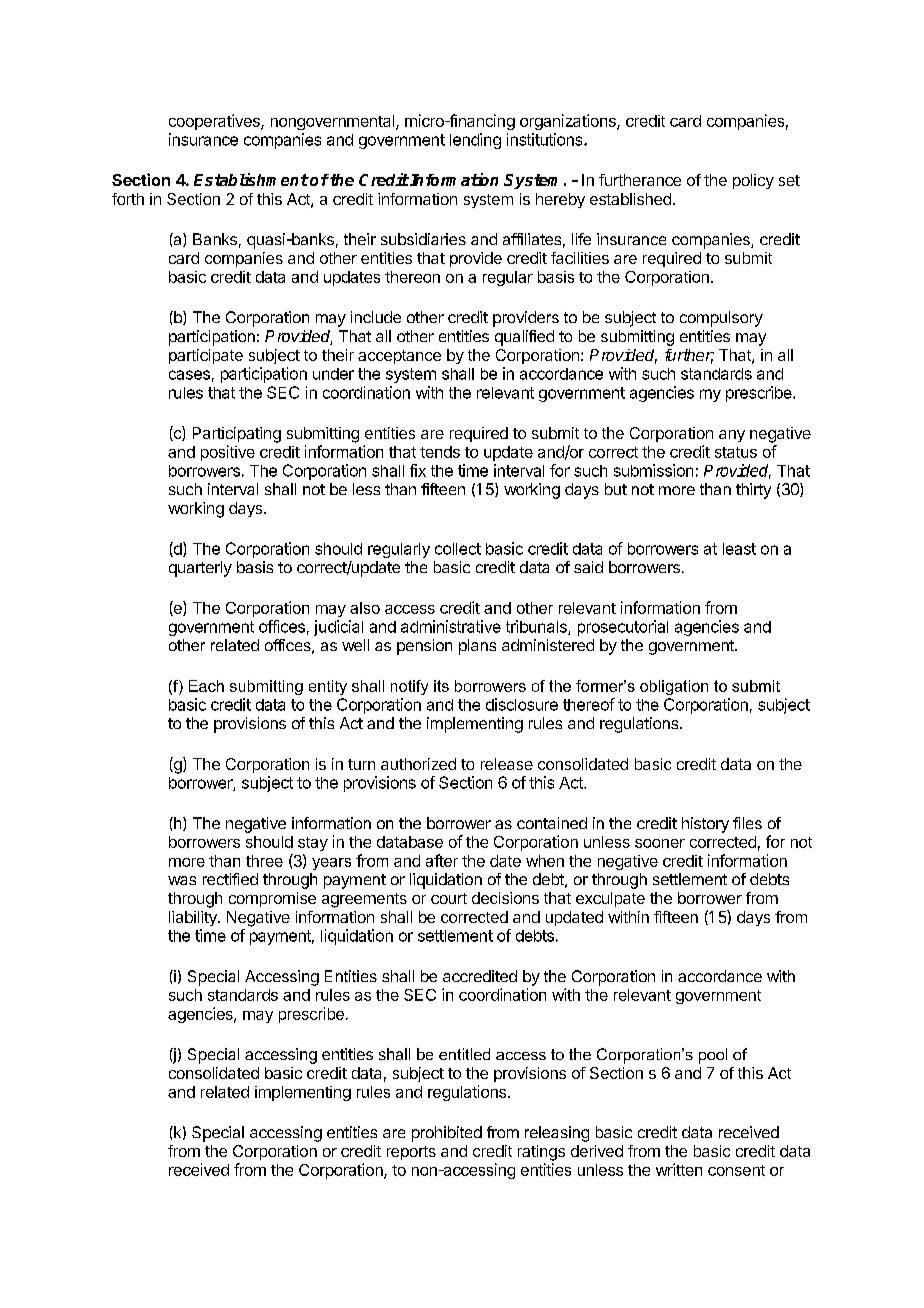 The height and width of the screenshot is (1308, 924). Describe the element at coordinates (442, 860) in the screenshot. I see `after` at that location.
